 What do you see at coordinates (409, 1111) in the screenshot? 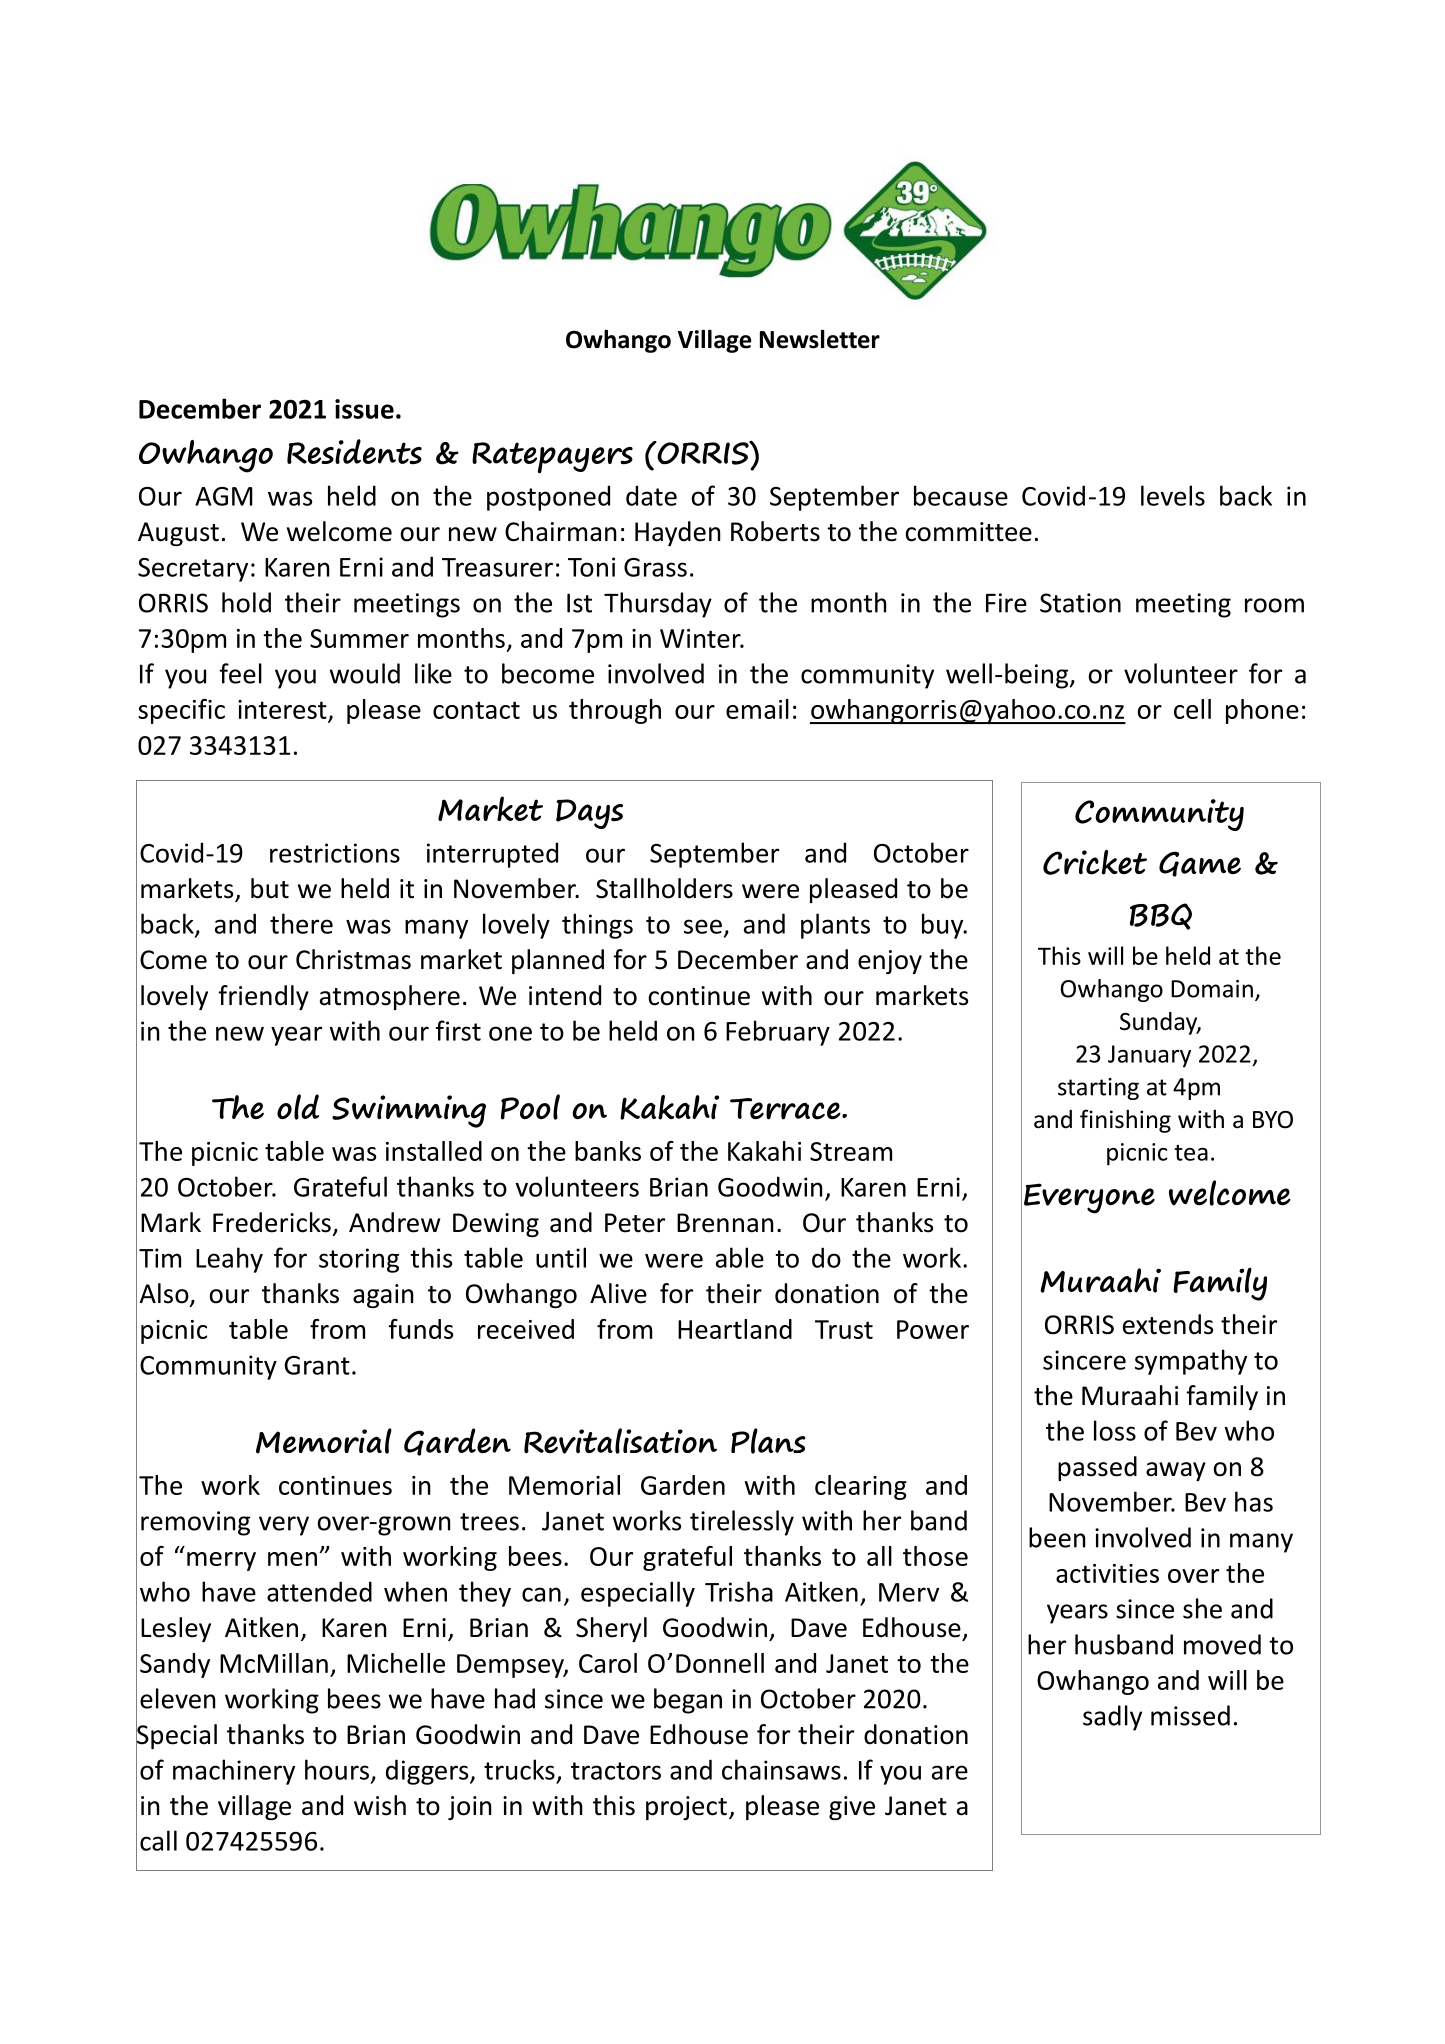
I see `Swimming` at bounding box center [409, 1111].
